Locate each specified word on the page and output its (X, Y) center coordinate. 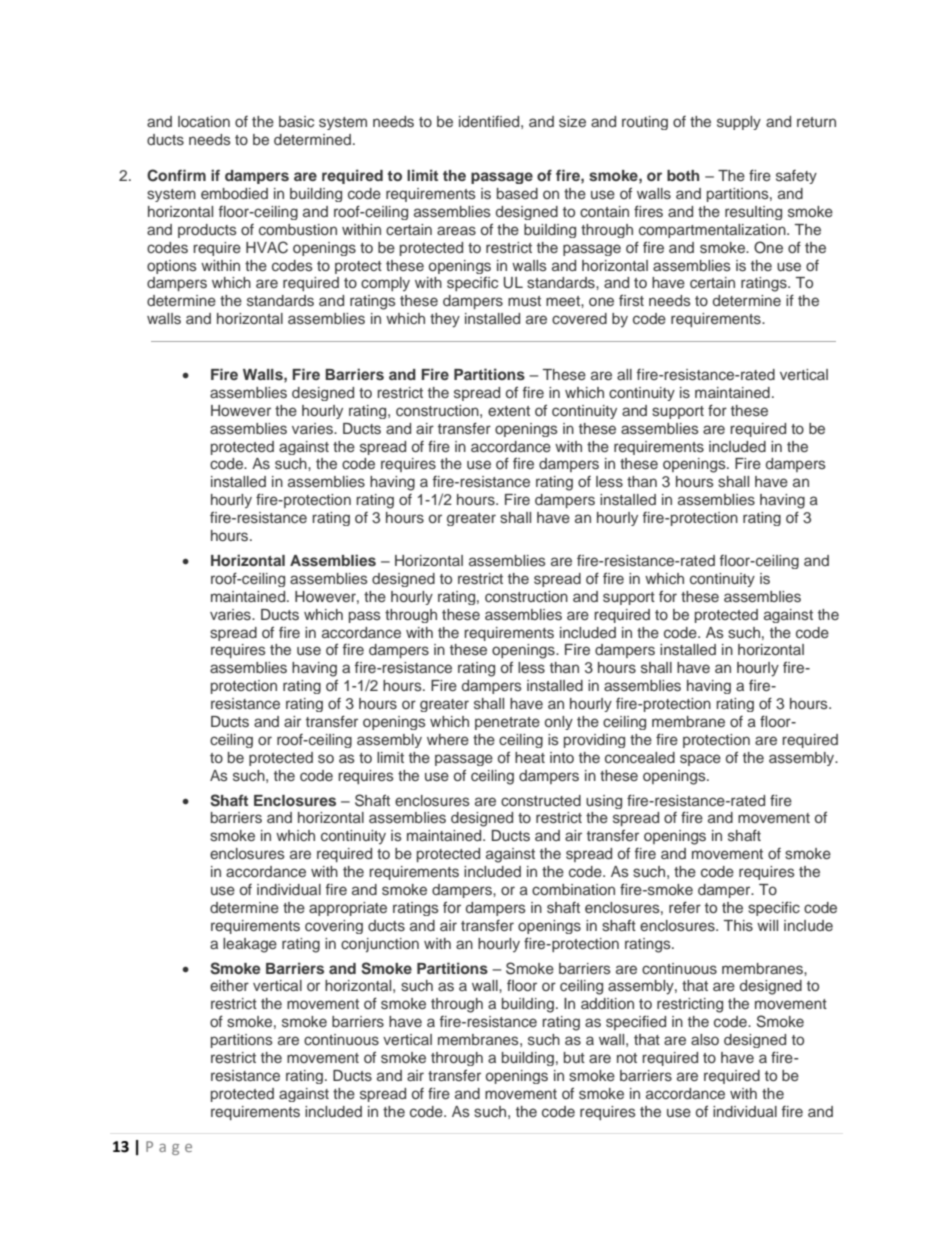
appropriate (348, 909)
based (517, 193)
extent (509, 411)
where (448, 739)
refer (685, 907)
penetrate (507, 723)
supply (739, 123)
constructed (541, 800)
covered (579, 318)
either (229, 985)
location (204, 121)
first (631, 300)
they (445, 320)
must (524, 301)
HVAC (267, 247)
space (700, 760)
